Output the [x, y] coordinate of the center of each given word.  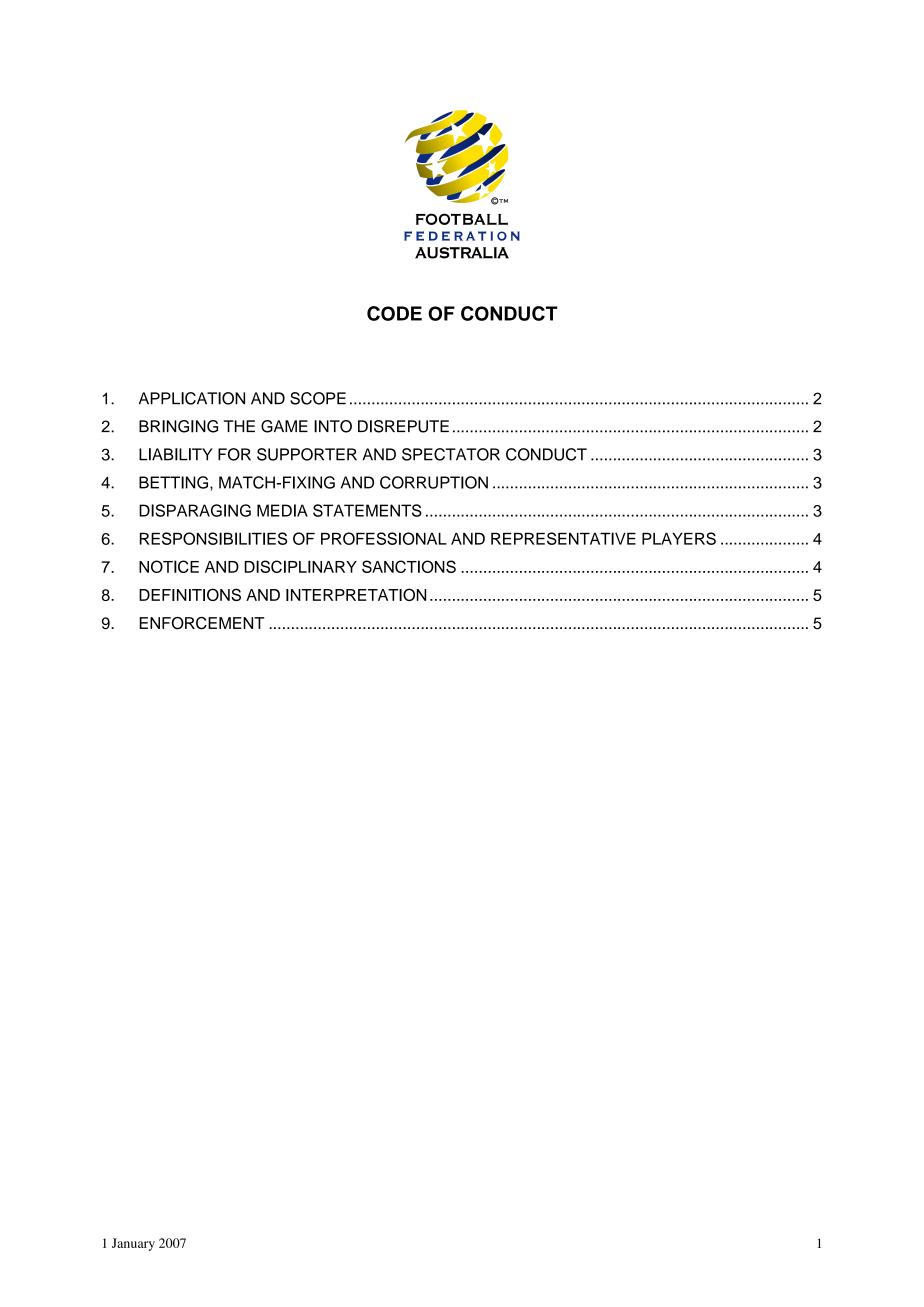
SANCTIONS [409, 566]
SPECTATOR [451, 454]
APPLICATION [192, 398]
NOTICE [169, 566]
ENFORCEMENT [202, 623]
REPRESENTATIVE [563, 538]
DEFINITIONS [190, 594]
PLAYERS [679, 538]
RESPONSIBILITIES [213, 538]
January [133, 1244]
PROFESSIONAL [384, 538]
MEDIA [282, 510]
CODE [394, 313]
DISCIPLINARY [300, 566]
